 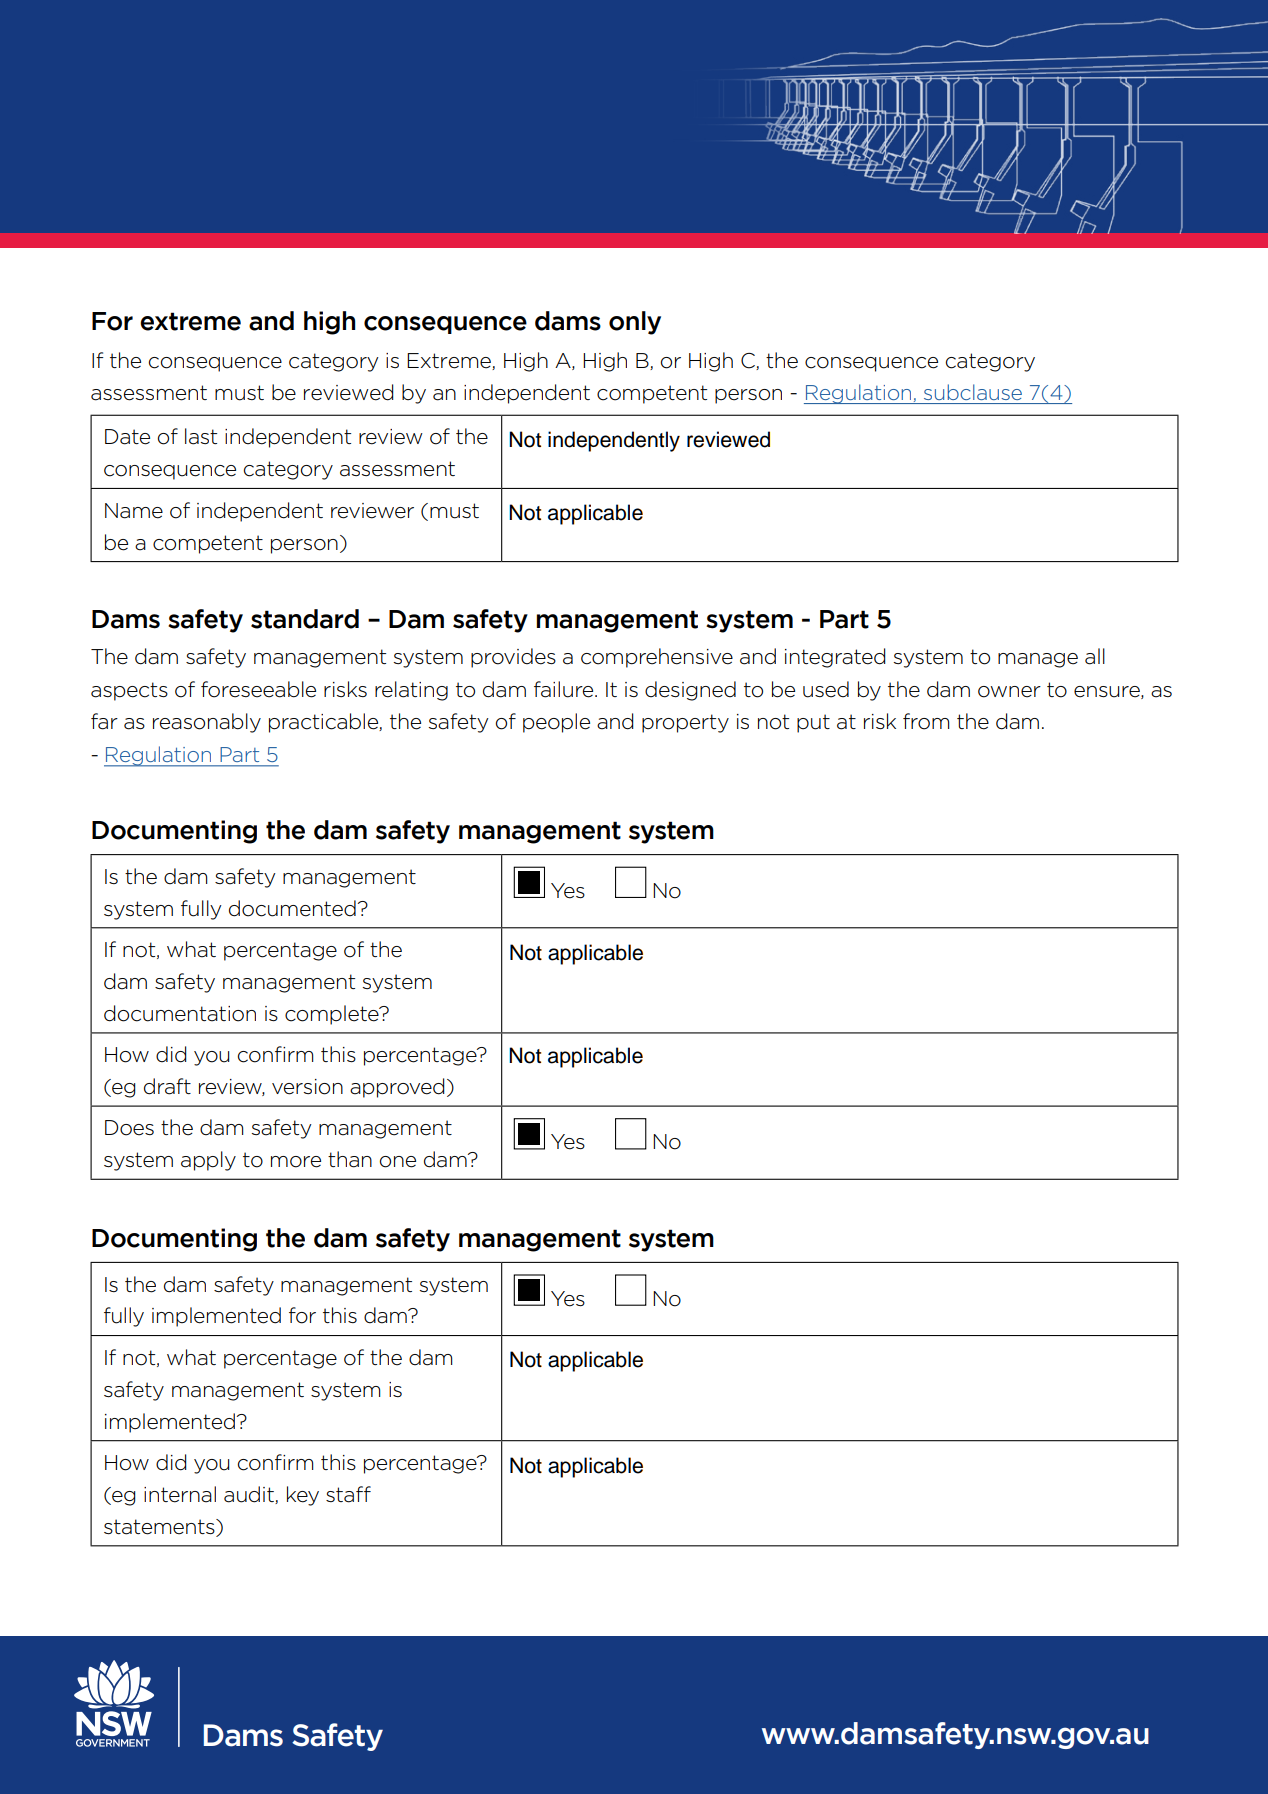 What do you see at coordinates (635, 323) in the screenshot?
I see `only` at bounding box center [635, 323].
